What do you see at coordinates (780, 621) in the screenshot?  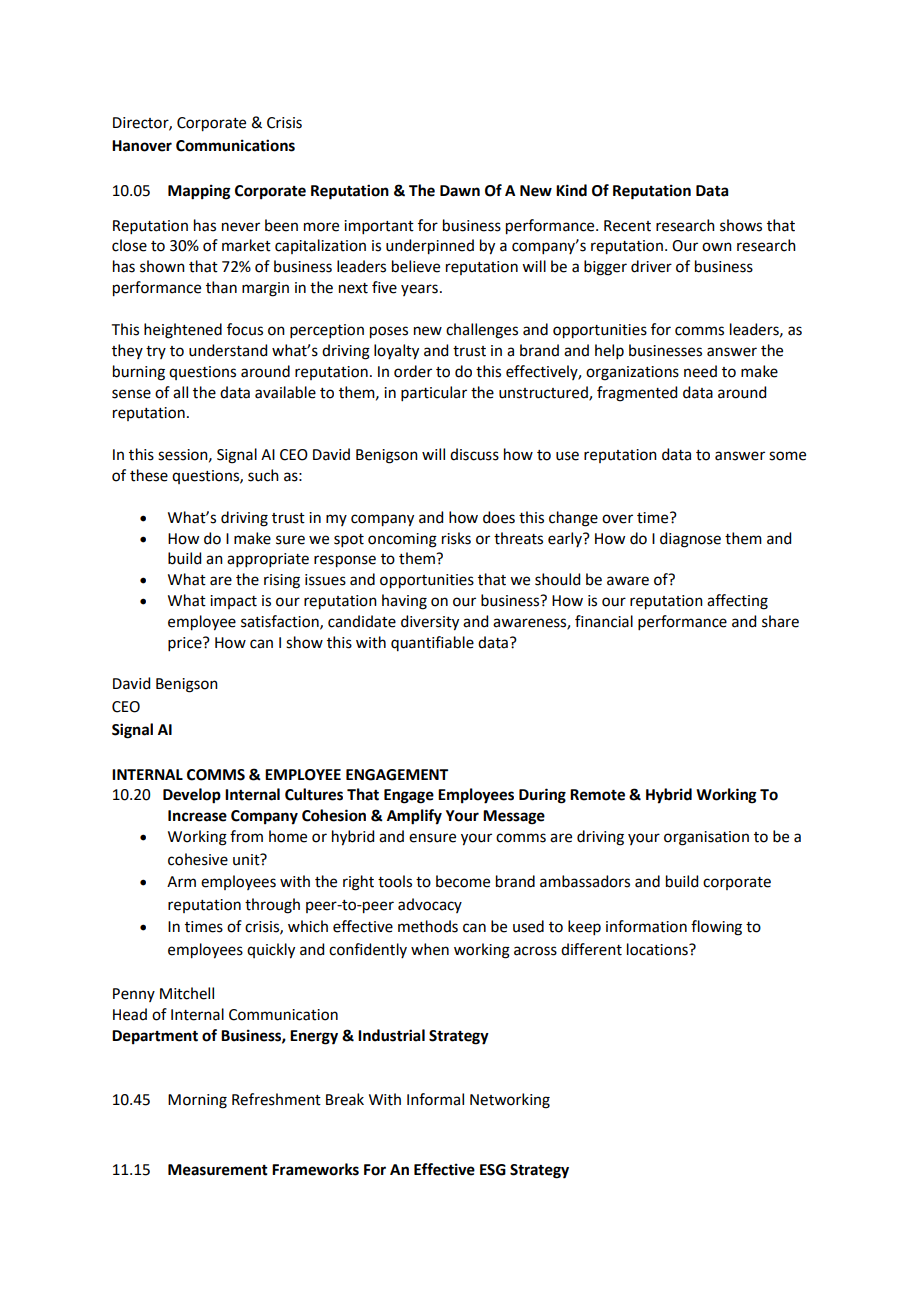 I see `share` at bounding box center [780, 621].
